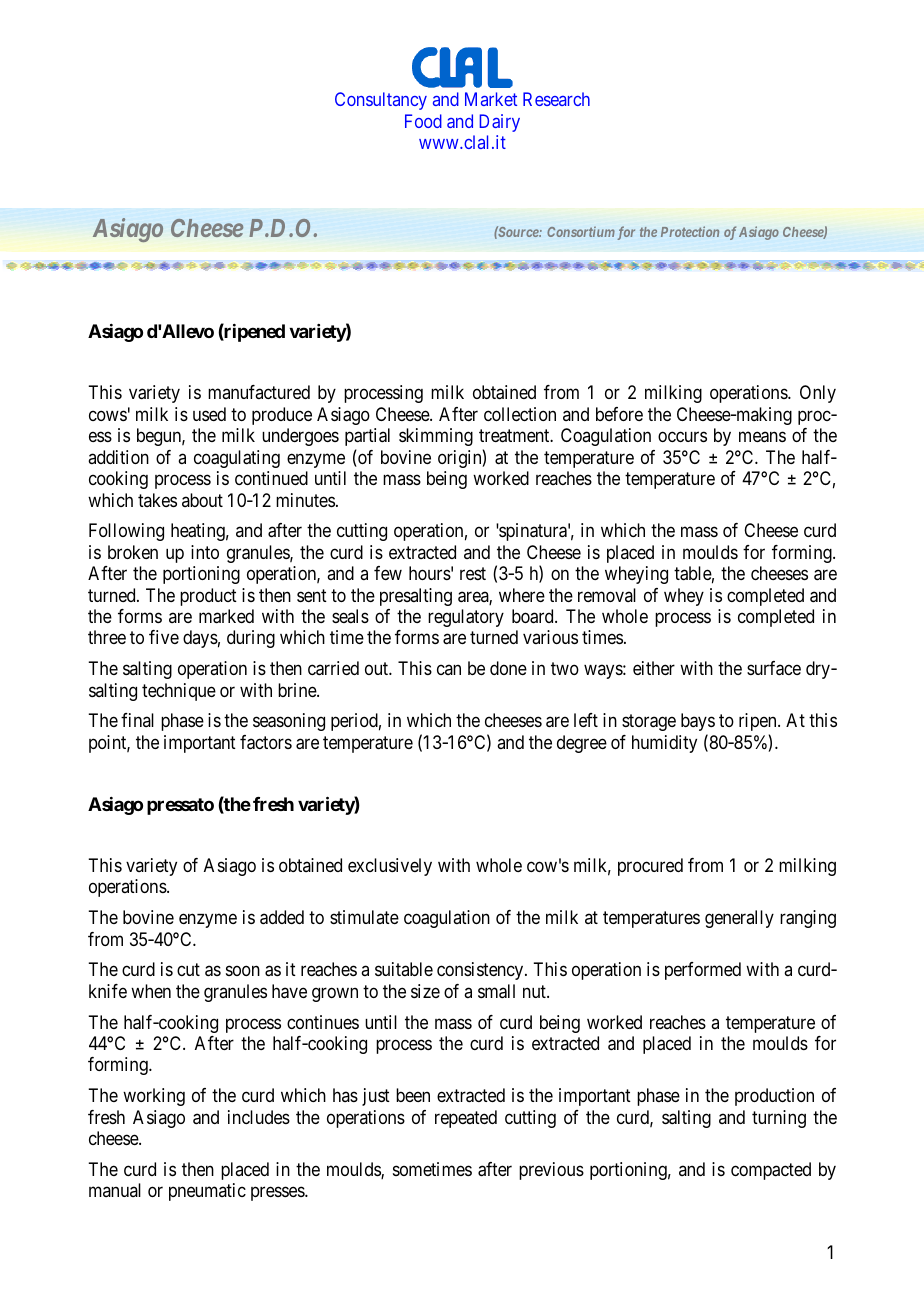 The image size is (924, 1308). Describe the element at coordinates (390, 867) in the document. I see `exclusively` at that location.
